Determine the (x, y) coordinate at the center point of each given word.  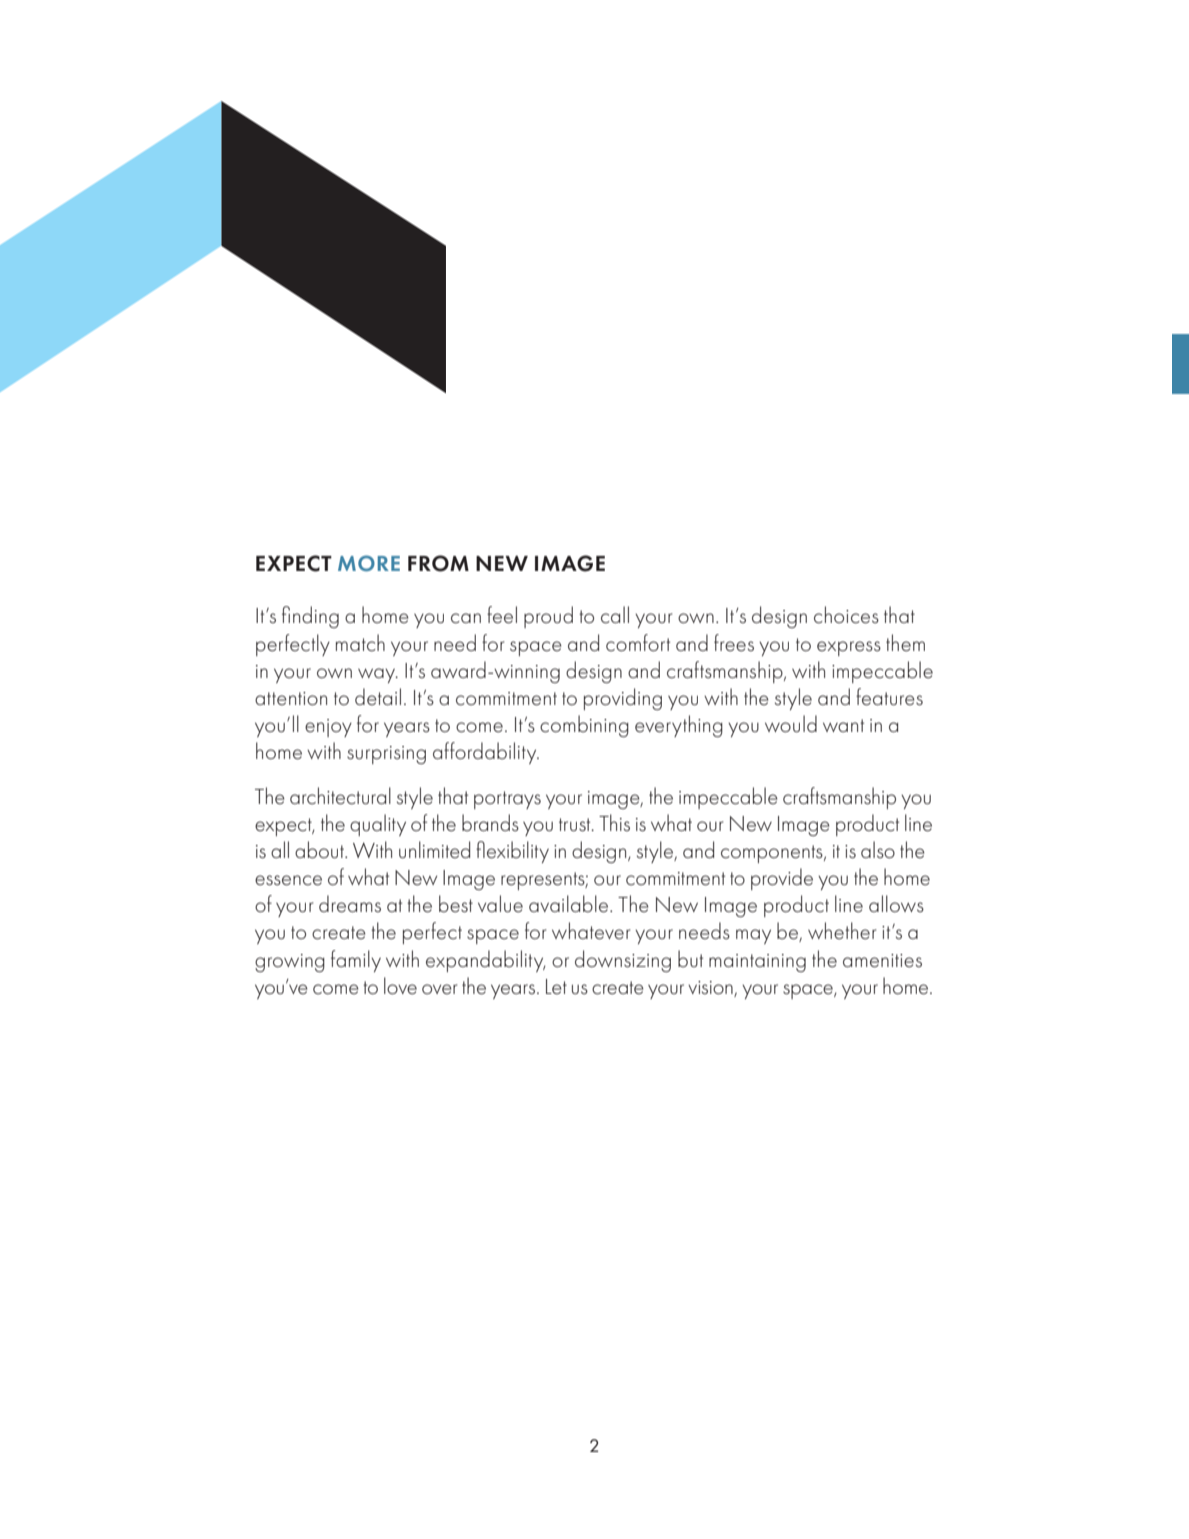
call (615, 615)
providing (623, 699)
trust (576, 825)
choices (846, 615)
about (321, 850)
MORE (369, 563)
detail (378, 697)
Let (556, 987)
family (356, 961)
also (878, 850)
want (843, 725)
